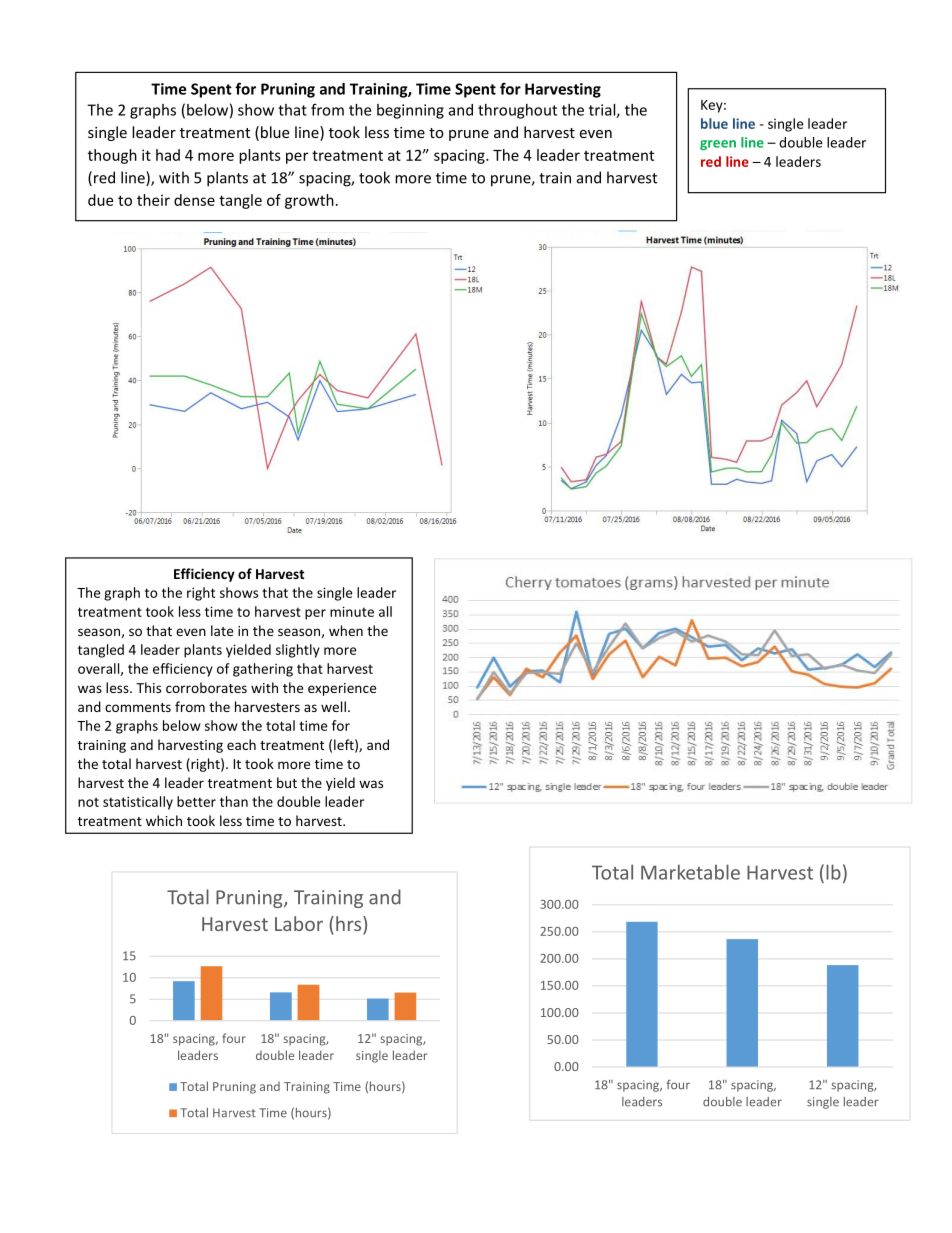 This screenshot has width=952, height=1233. Describe the element at coordinates (153, 200) in the screenshot. I see `their` at that location.
